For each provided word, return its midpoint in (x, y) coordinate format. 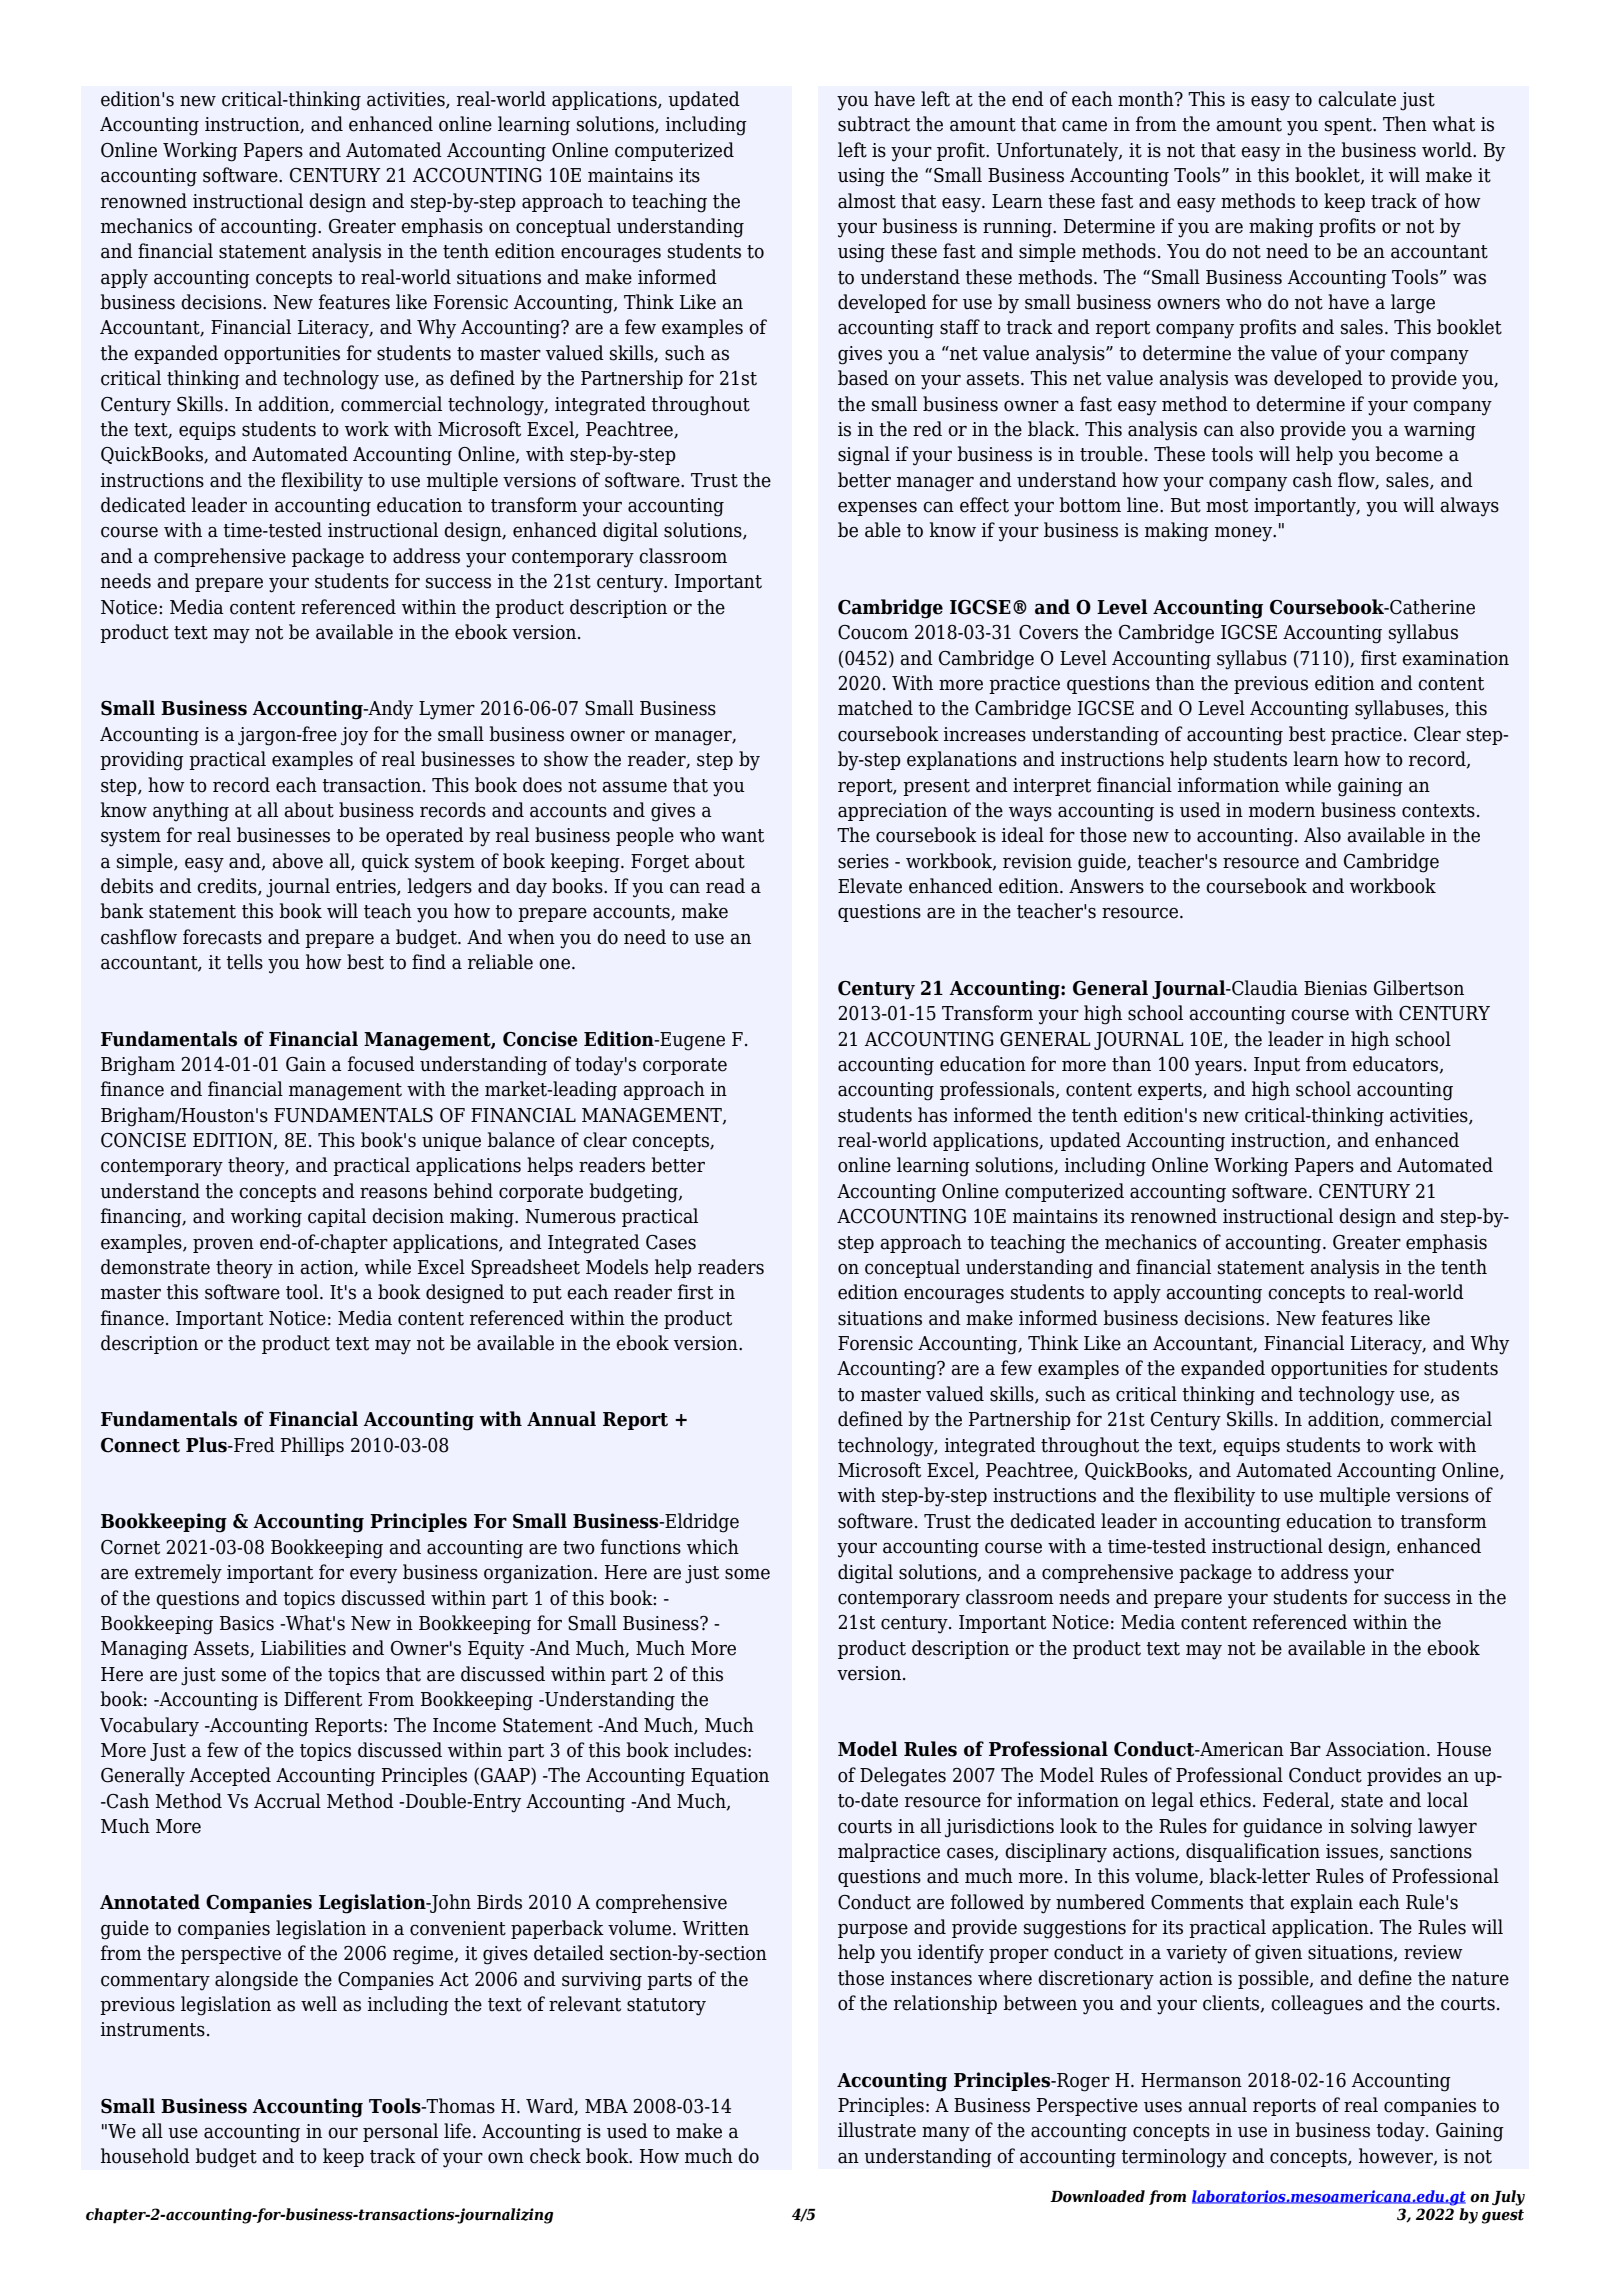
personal (400, 2132)
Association (1376, 1749)
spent (1349, 126)
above (297, 861)
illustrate (877, 2130)
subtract (874, 124)
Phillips (312, 1446)
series (863, 861)
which (713, 1547)
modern (1282, 810)
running (1018, 228)
